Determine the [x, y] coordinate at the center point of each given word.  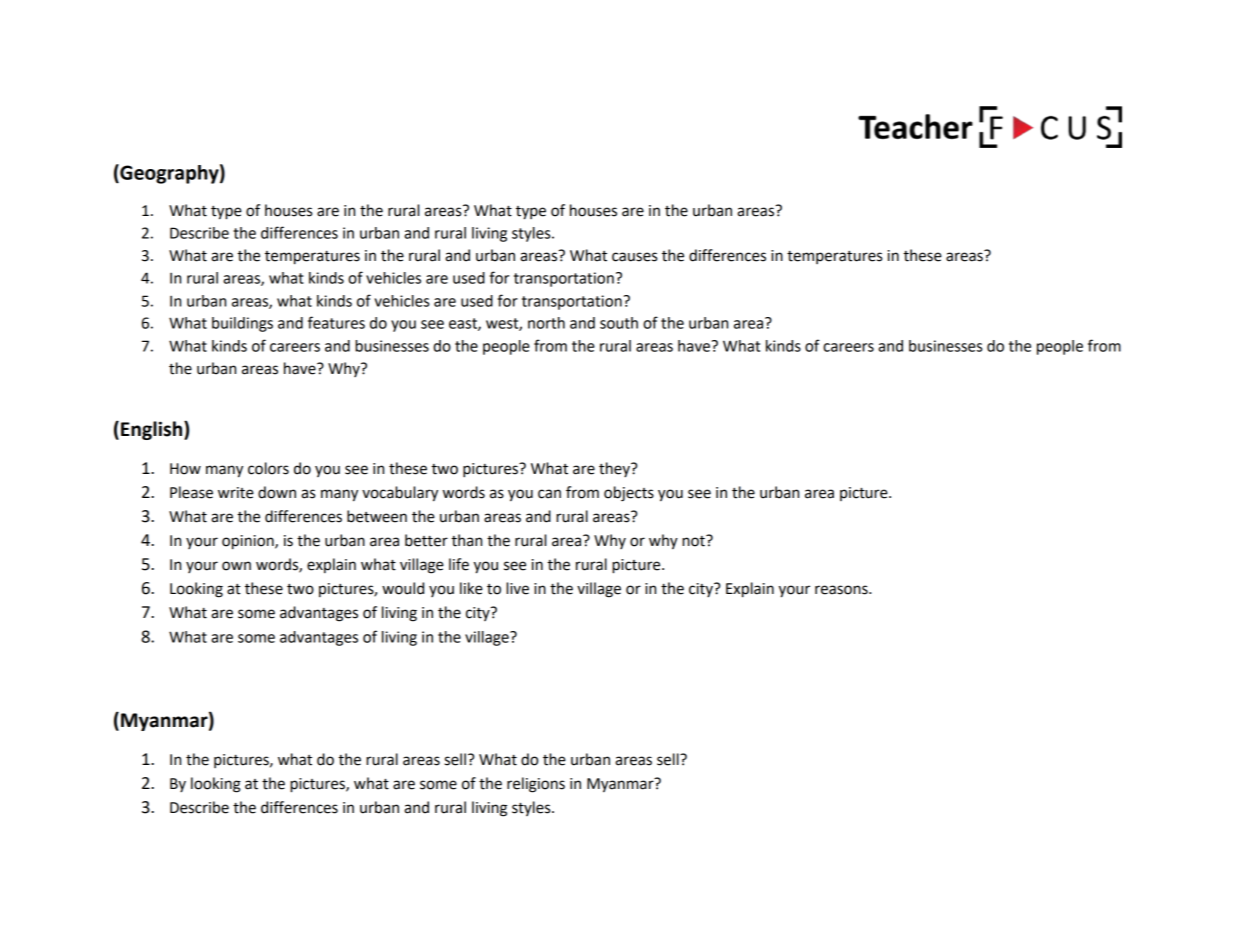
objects [629, 494]
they [615, 469]
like [471, 588]
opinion [249, 542]
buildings [242, 324]
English [153, 430]
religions [536, 785]
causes [634, 257]
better [426, 540]
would [403, 588]
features [336, 322]
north [546, 323]
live [517, 588]
